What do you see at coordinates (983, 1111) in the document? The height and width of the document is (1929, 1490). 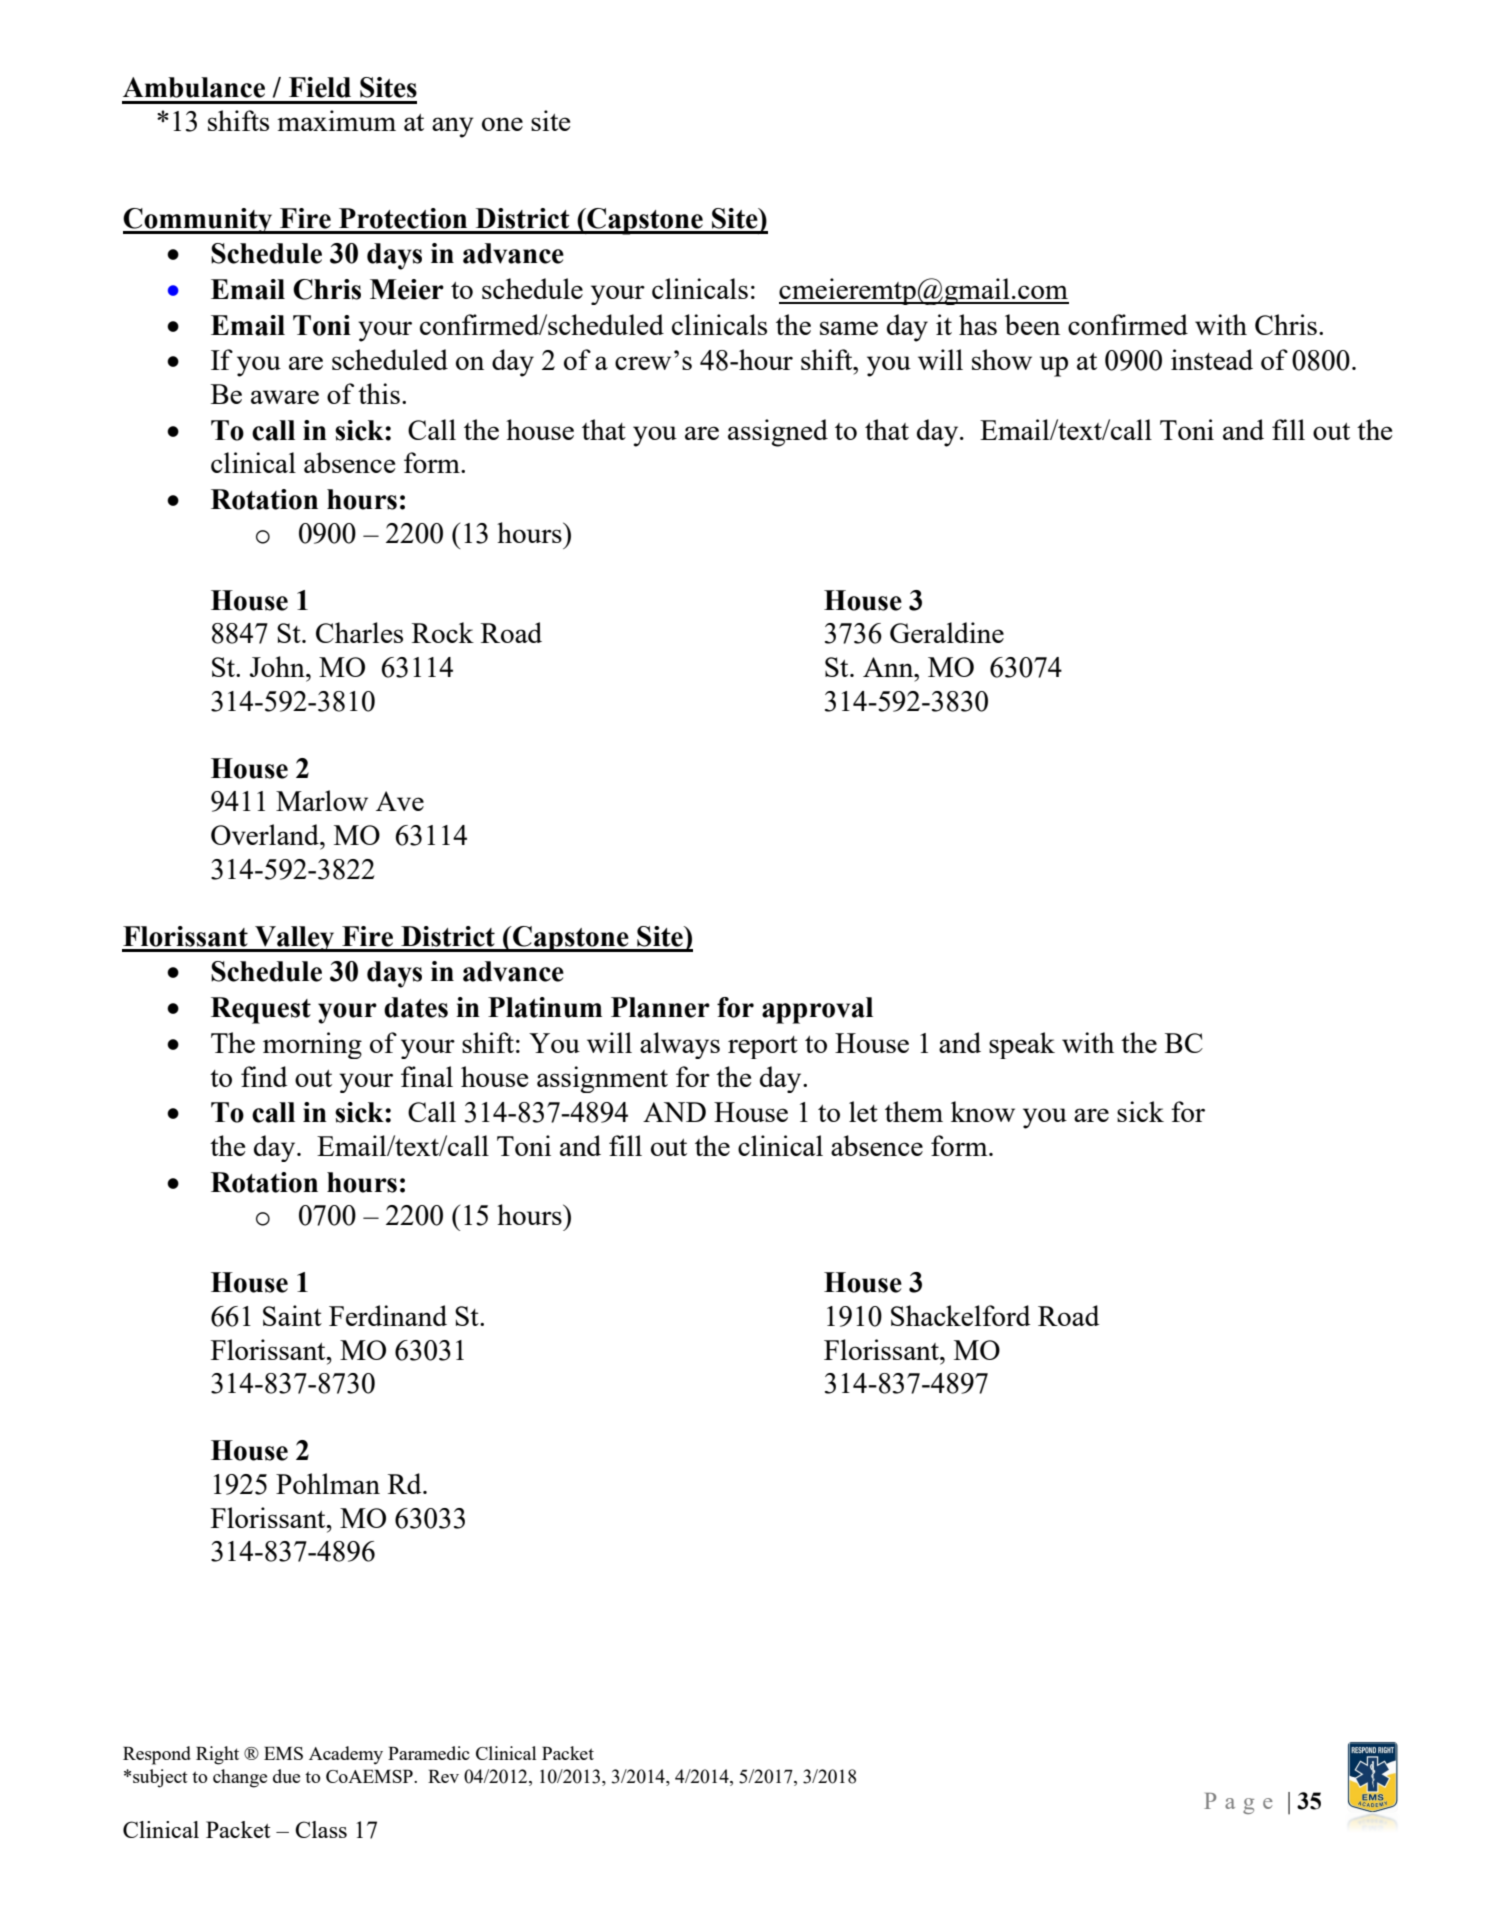 I see `know` at bounding box center [983, 1111].
